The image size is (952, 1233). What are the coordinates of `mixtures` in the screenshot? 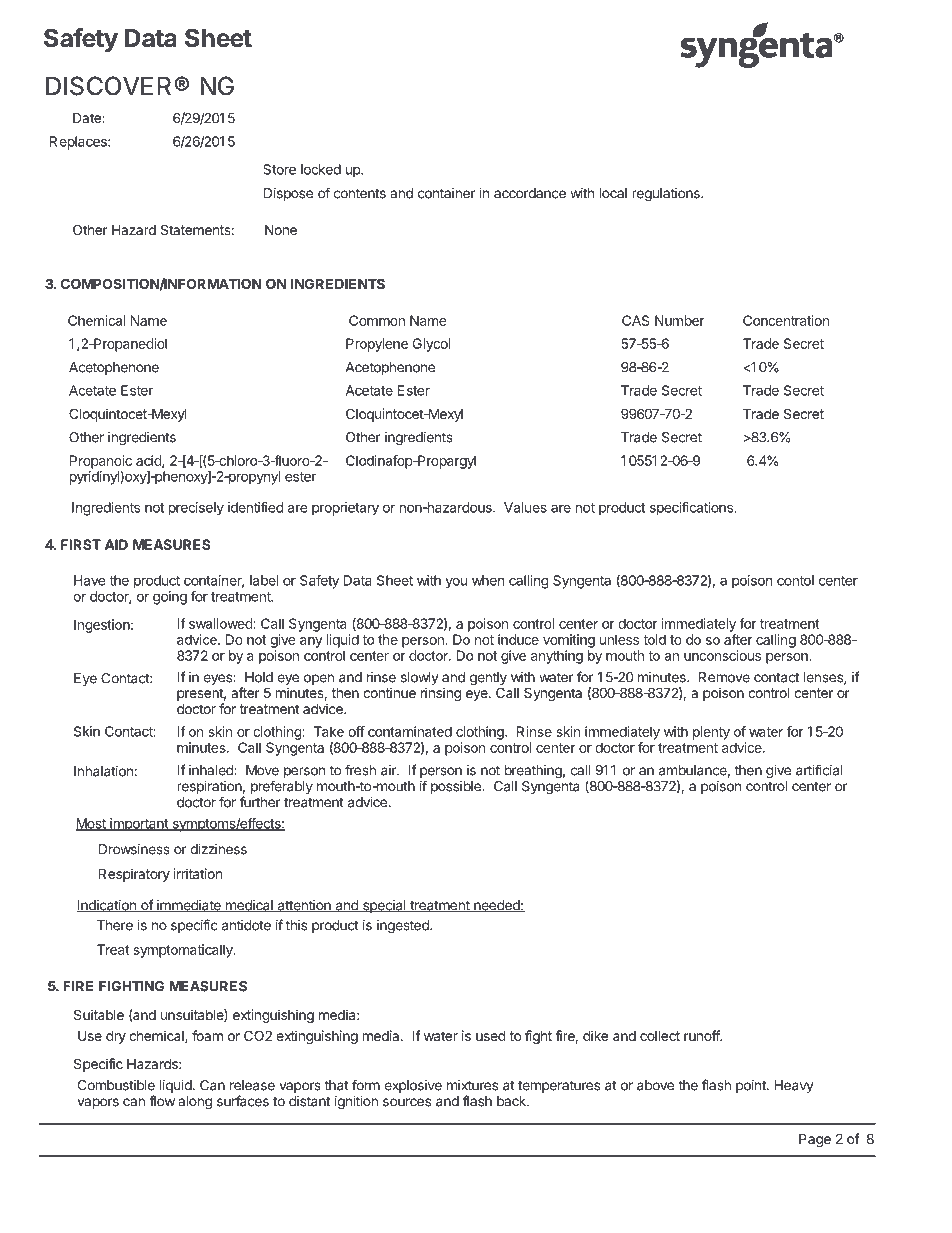 It's located at (472, 1085).
